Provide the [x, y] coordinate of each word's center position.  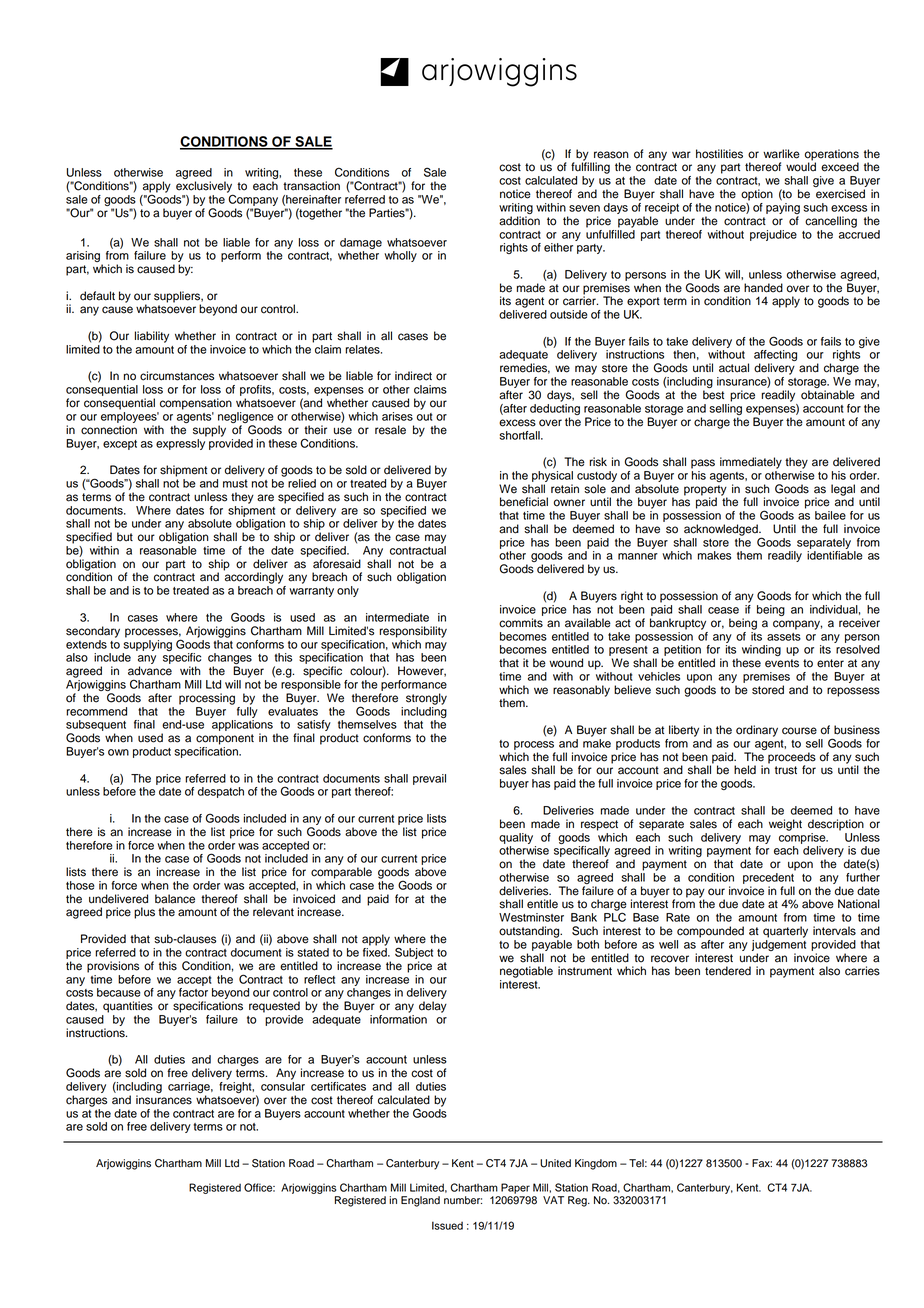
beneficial [524, 502]
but [125, 537]
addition [519, 221]
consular [283, 1086]
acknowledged [722, 530]
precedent [769, 877]
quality [516, 838]
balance [175, 899]
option [757, 195]
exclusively [204, 188]
